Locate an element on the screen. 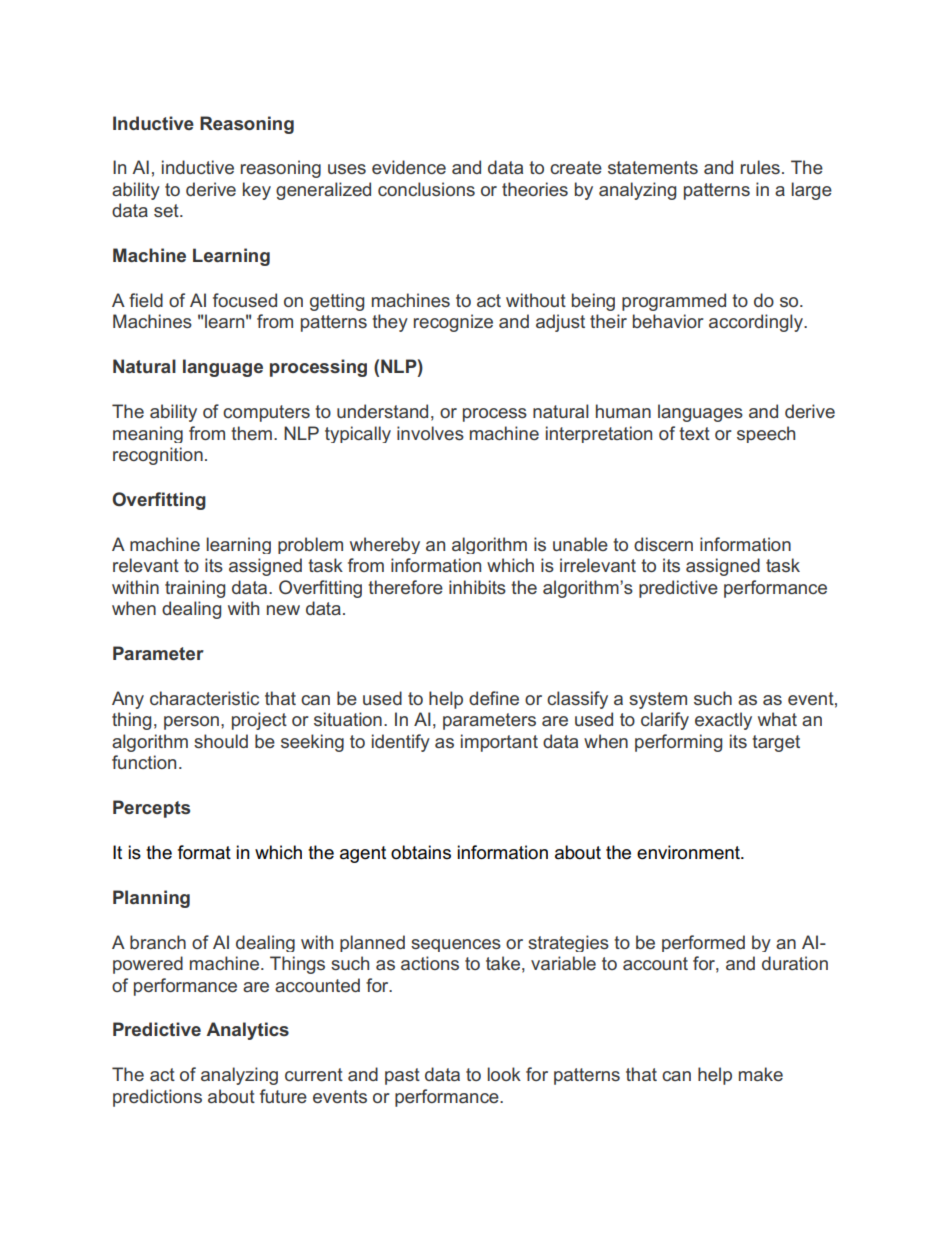  important is located at coordinates (499, 743).
